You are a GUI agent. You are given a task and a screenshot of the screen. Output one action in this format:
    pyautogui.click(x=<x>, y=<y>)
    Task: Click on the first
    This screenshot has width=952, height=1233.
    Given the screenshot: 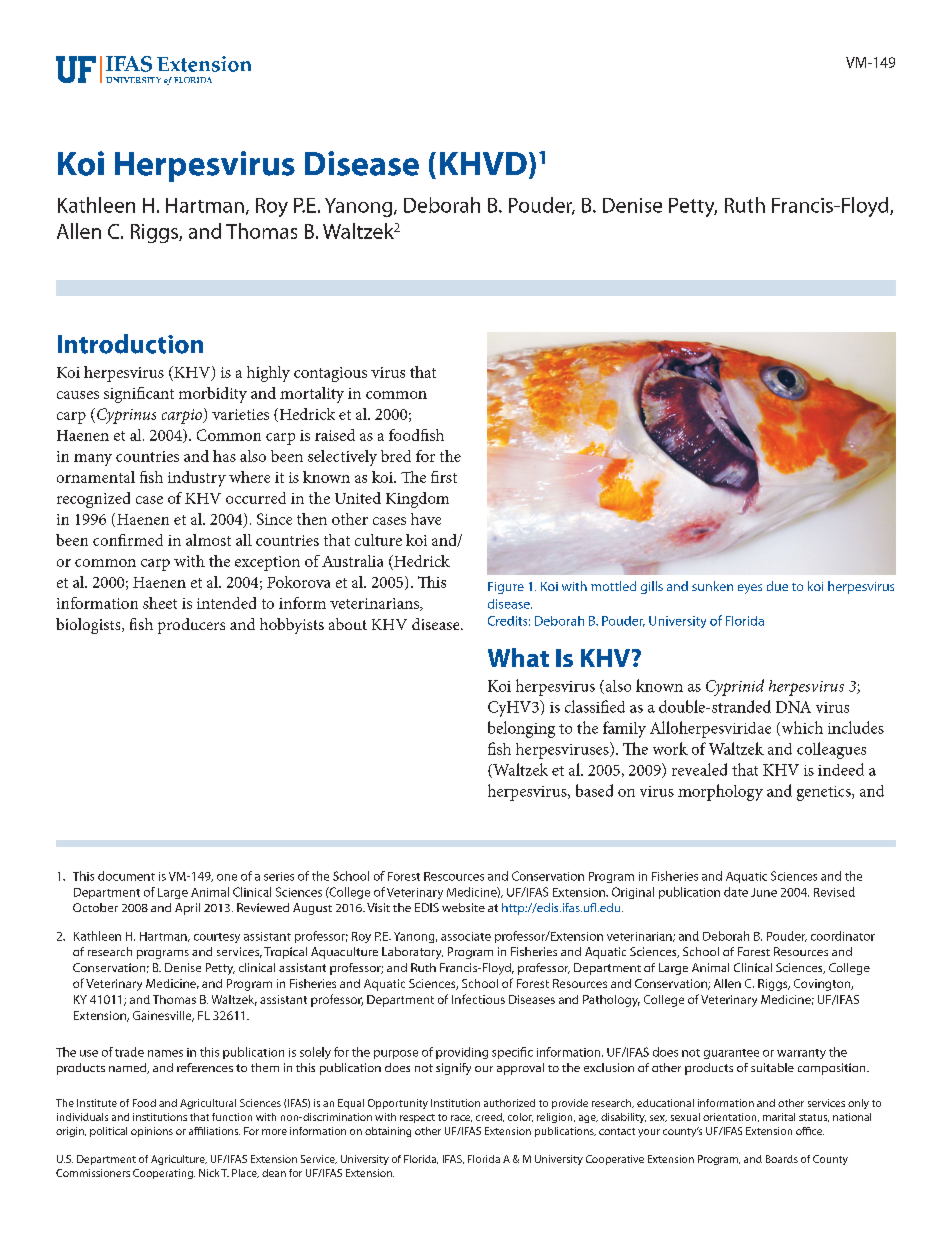 What is the action you would take?
    pyautogui.click(x=444, y=477)
